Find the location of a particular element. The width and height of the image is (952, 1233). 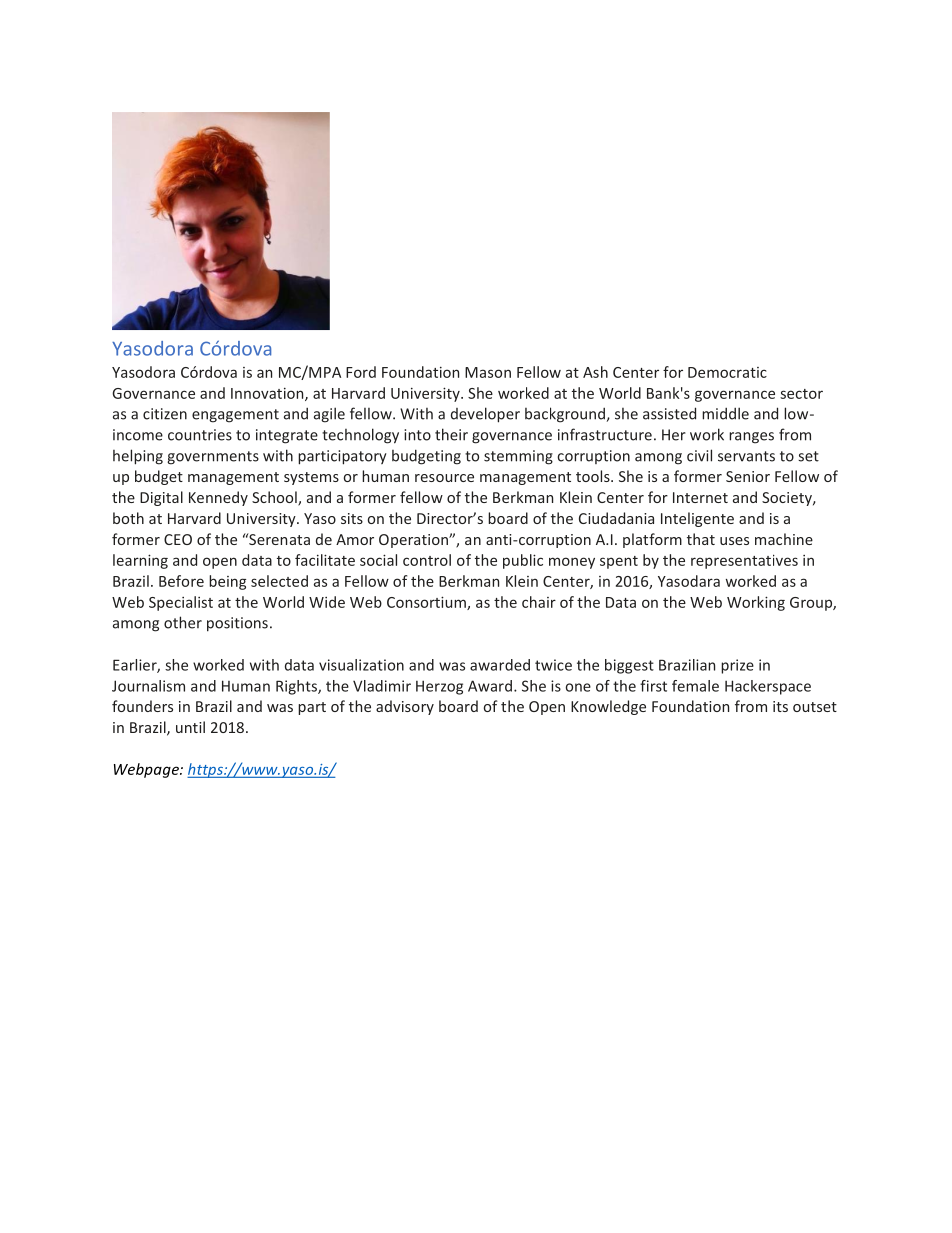

Webpage is located at coordinates (147, 770).
